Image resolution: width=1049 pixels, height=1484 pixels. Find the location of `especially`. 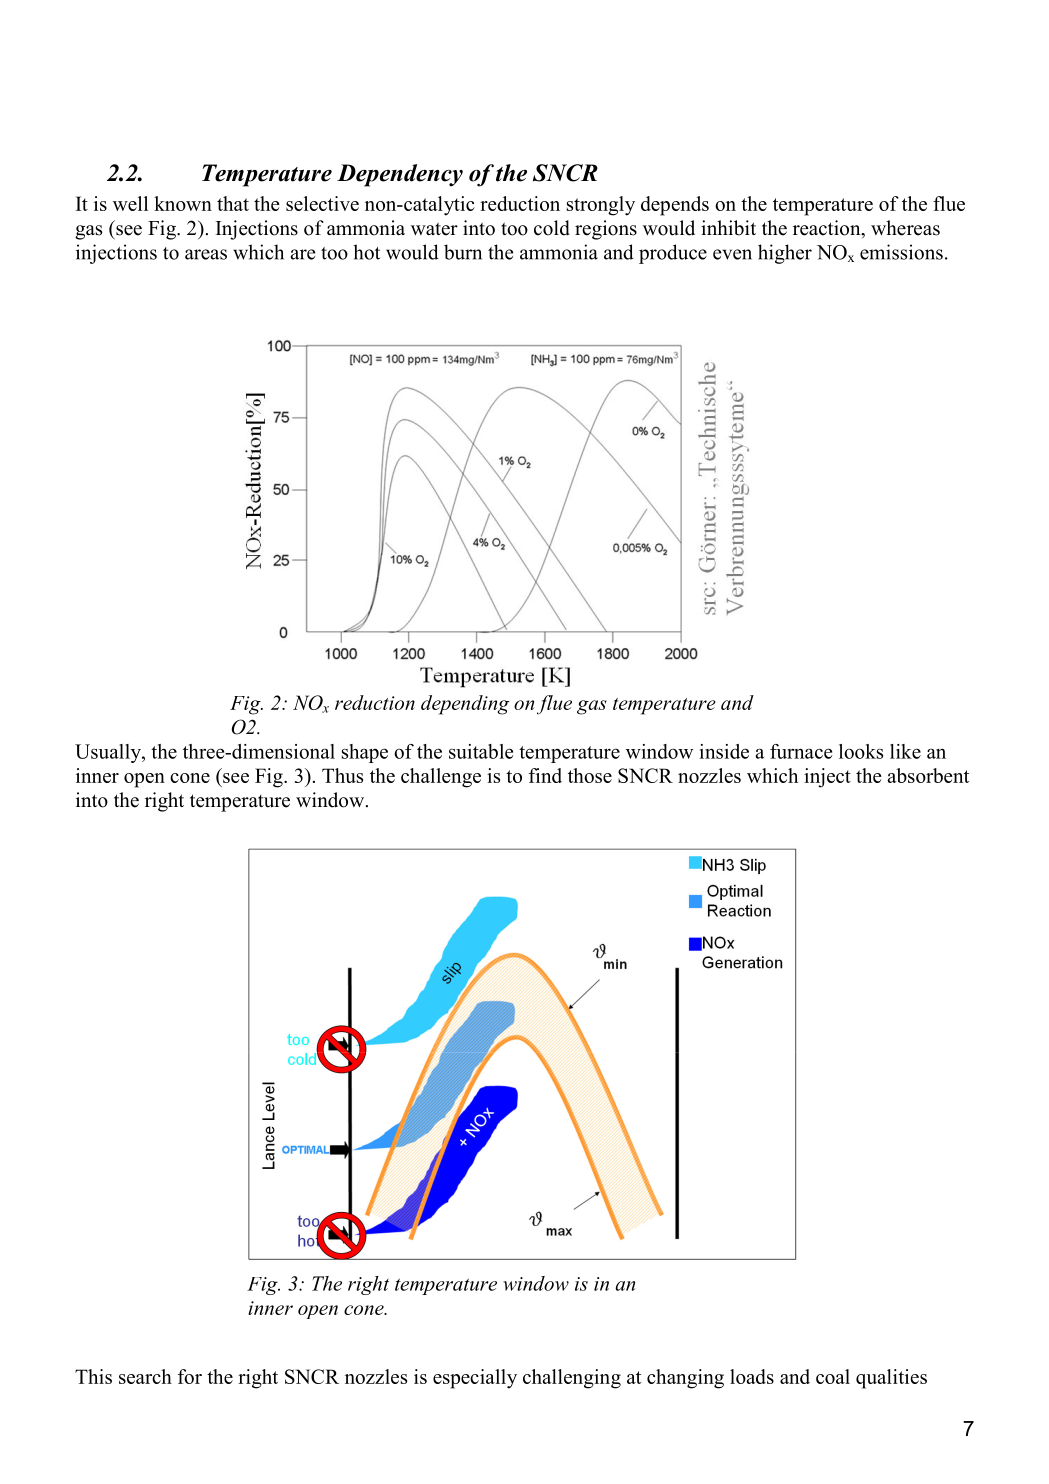

especially is located at coordinates (475, 1379).
